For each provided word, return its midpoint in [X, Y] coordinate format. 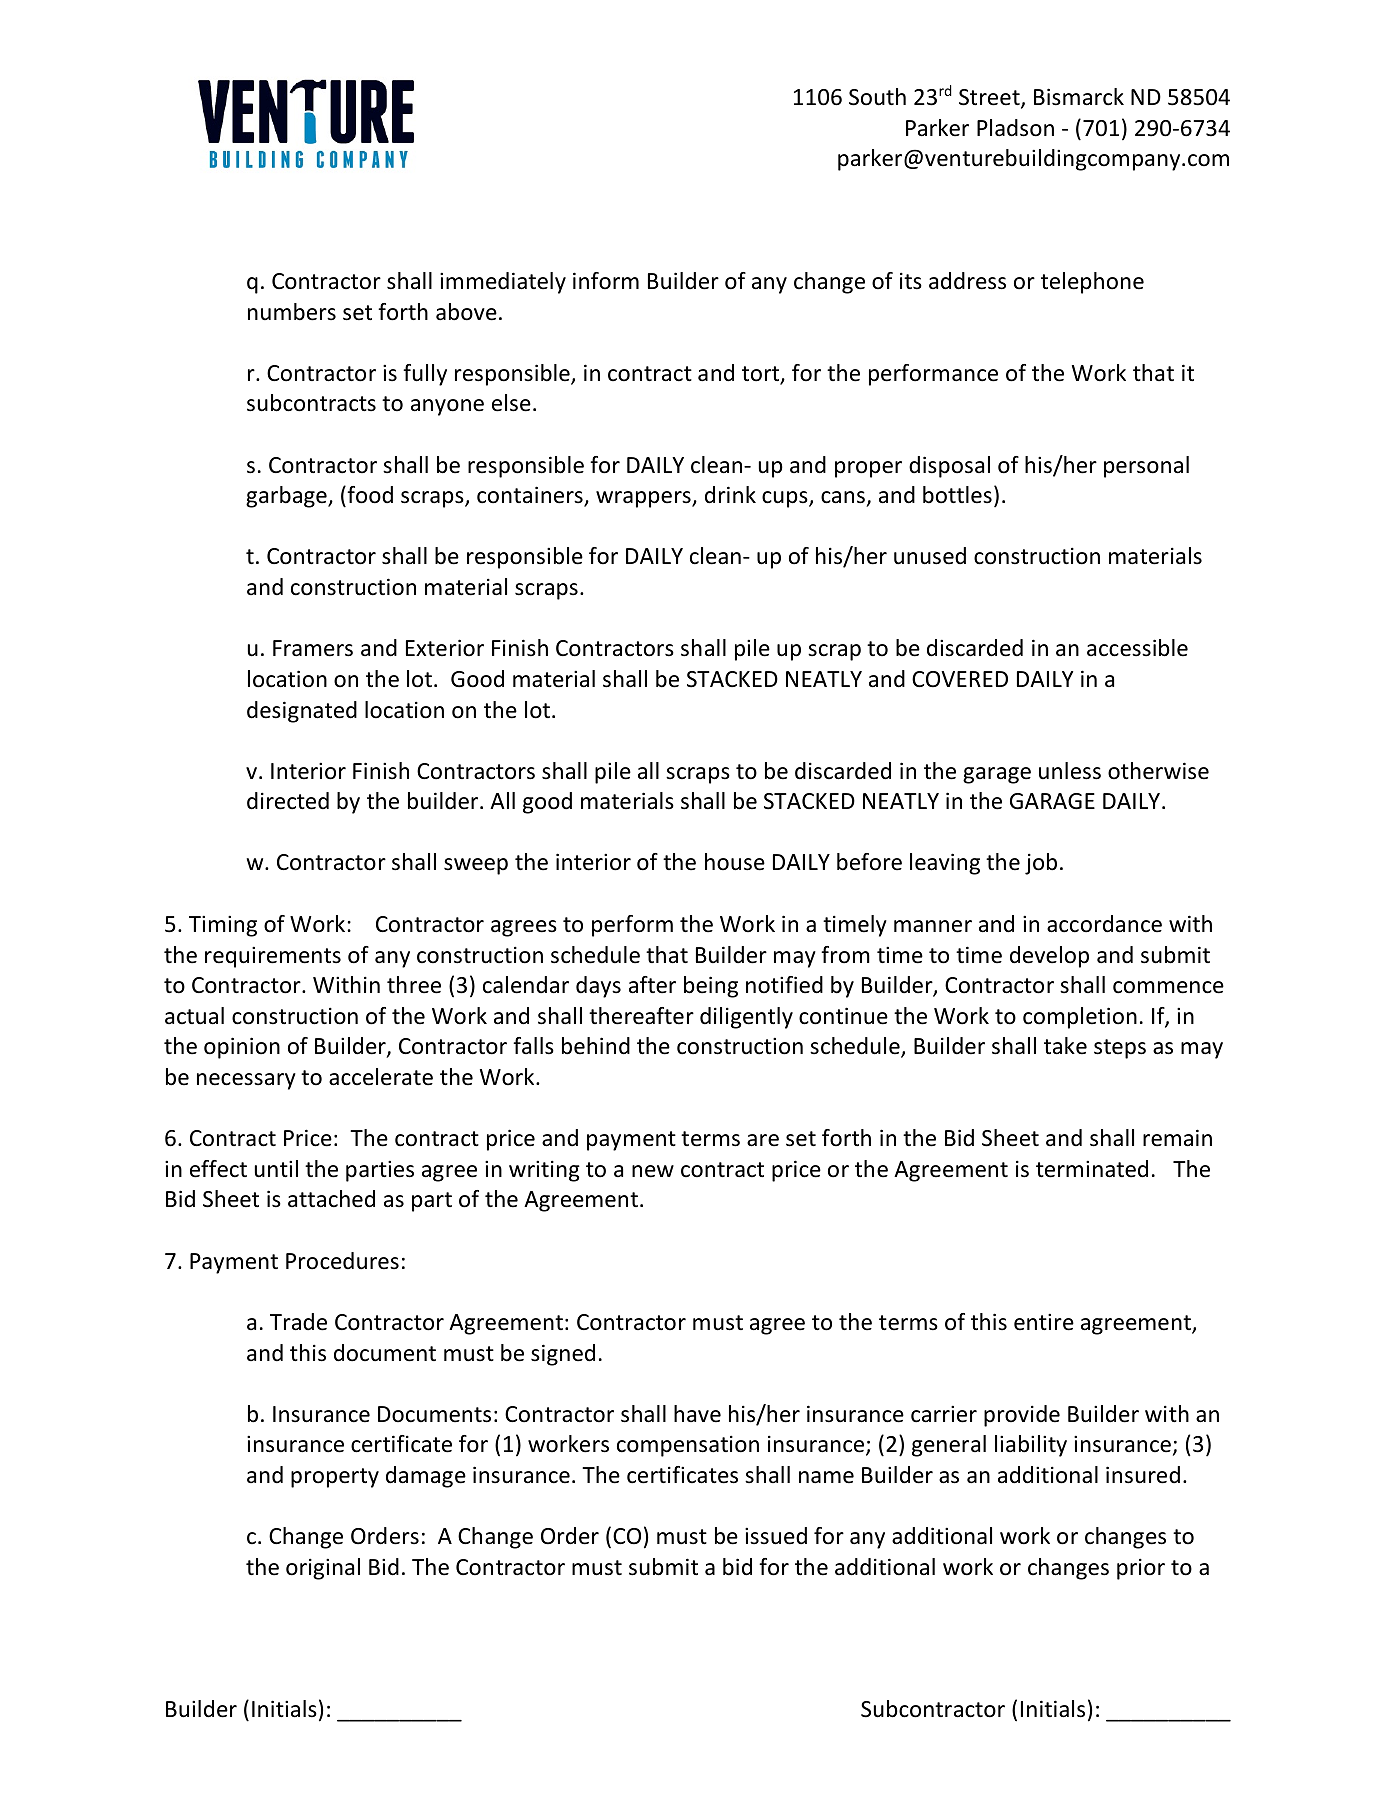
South [877, 97]
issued [776, 1536]
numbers [292, 312]
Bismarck [1079, 97]
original [323, 1569]
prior [1141, 1569]
